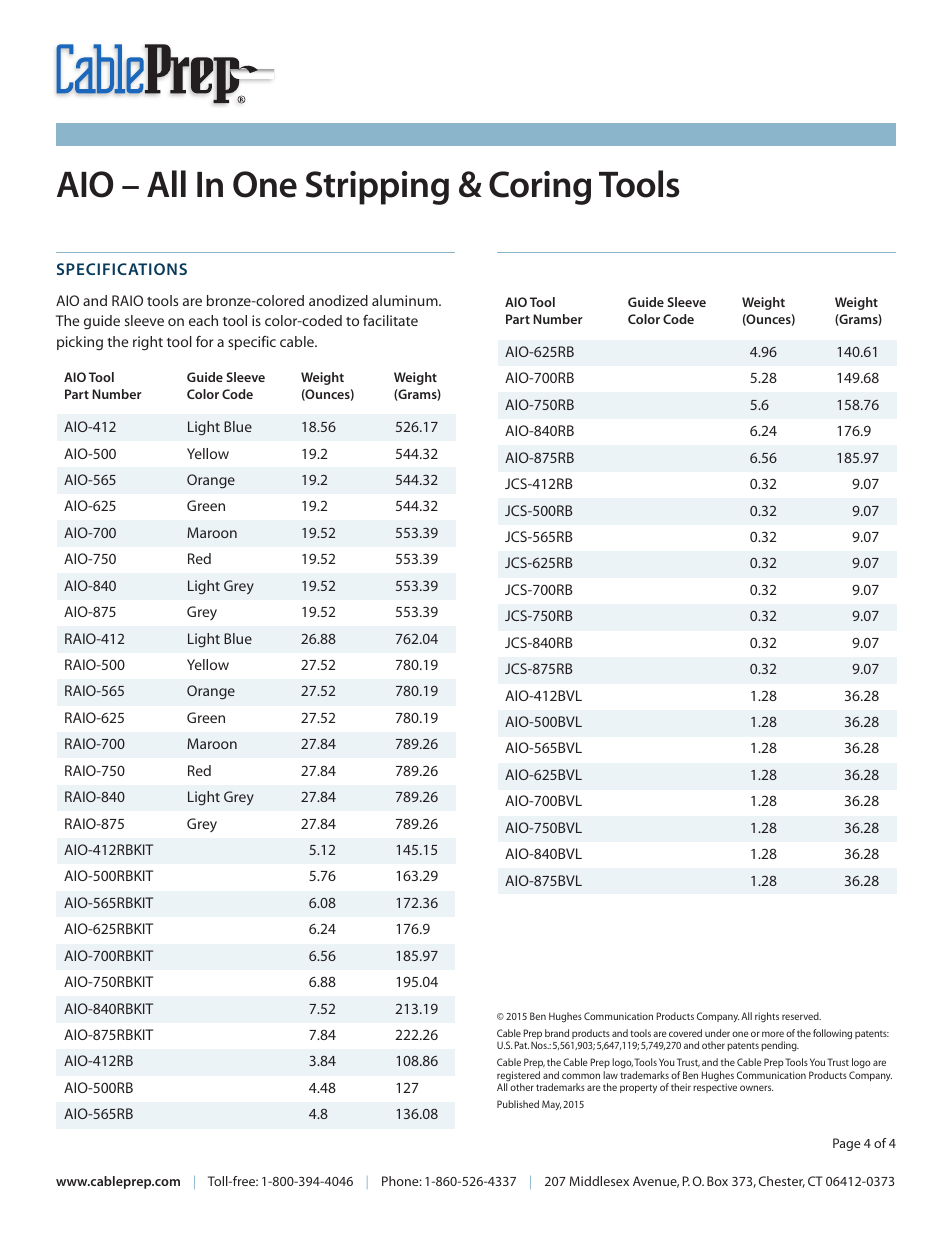 This screenshot has height=1233, width=952. Describe the element at coordinates (557, 1033) in the screenshot. I see `brand` at that location.
